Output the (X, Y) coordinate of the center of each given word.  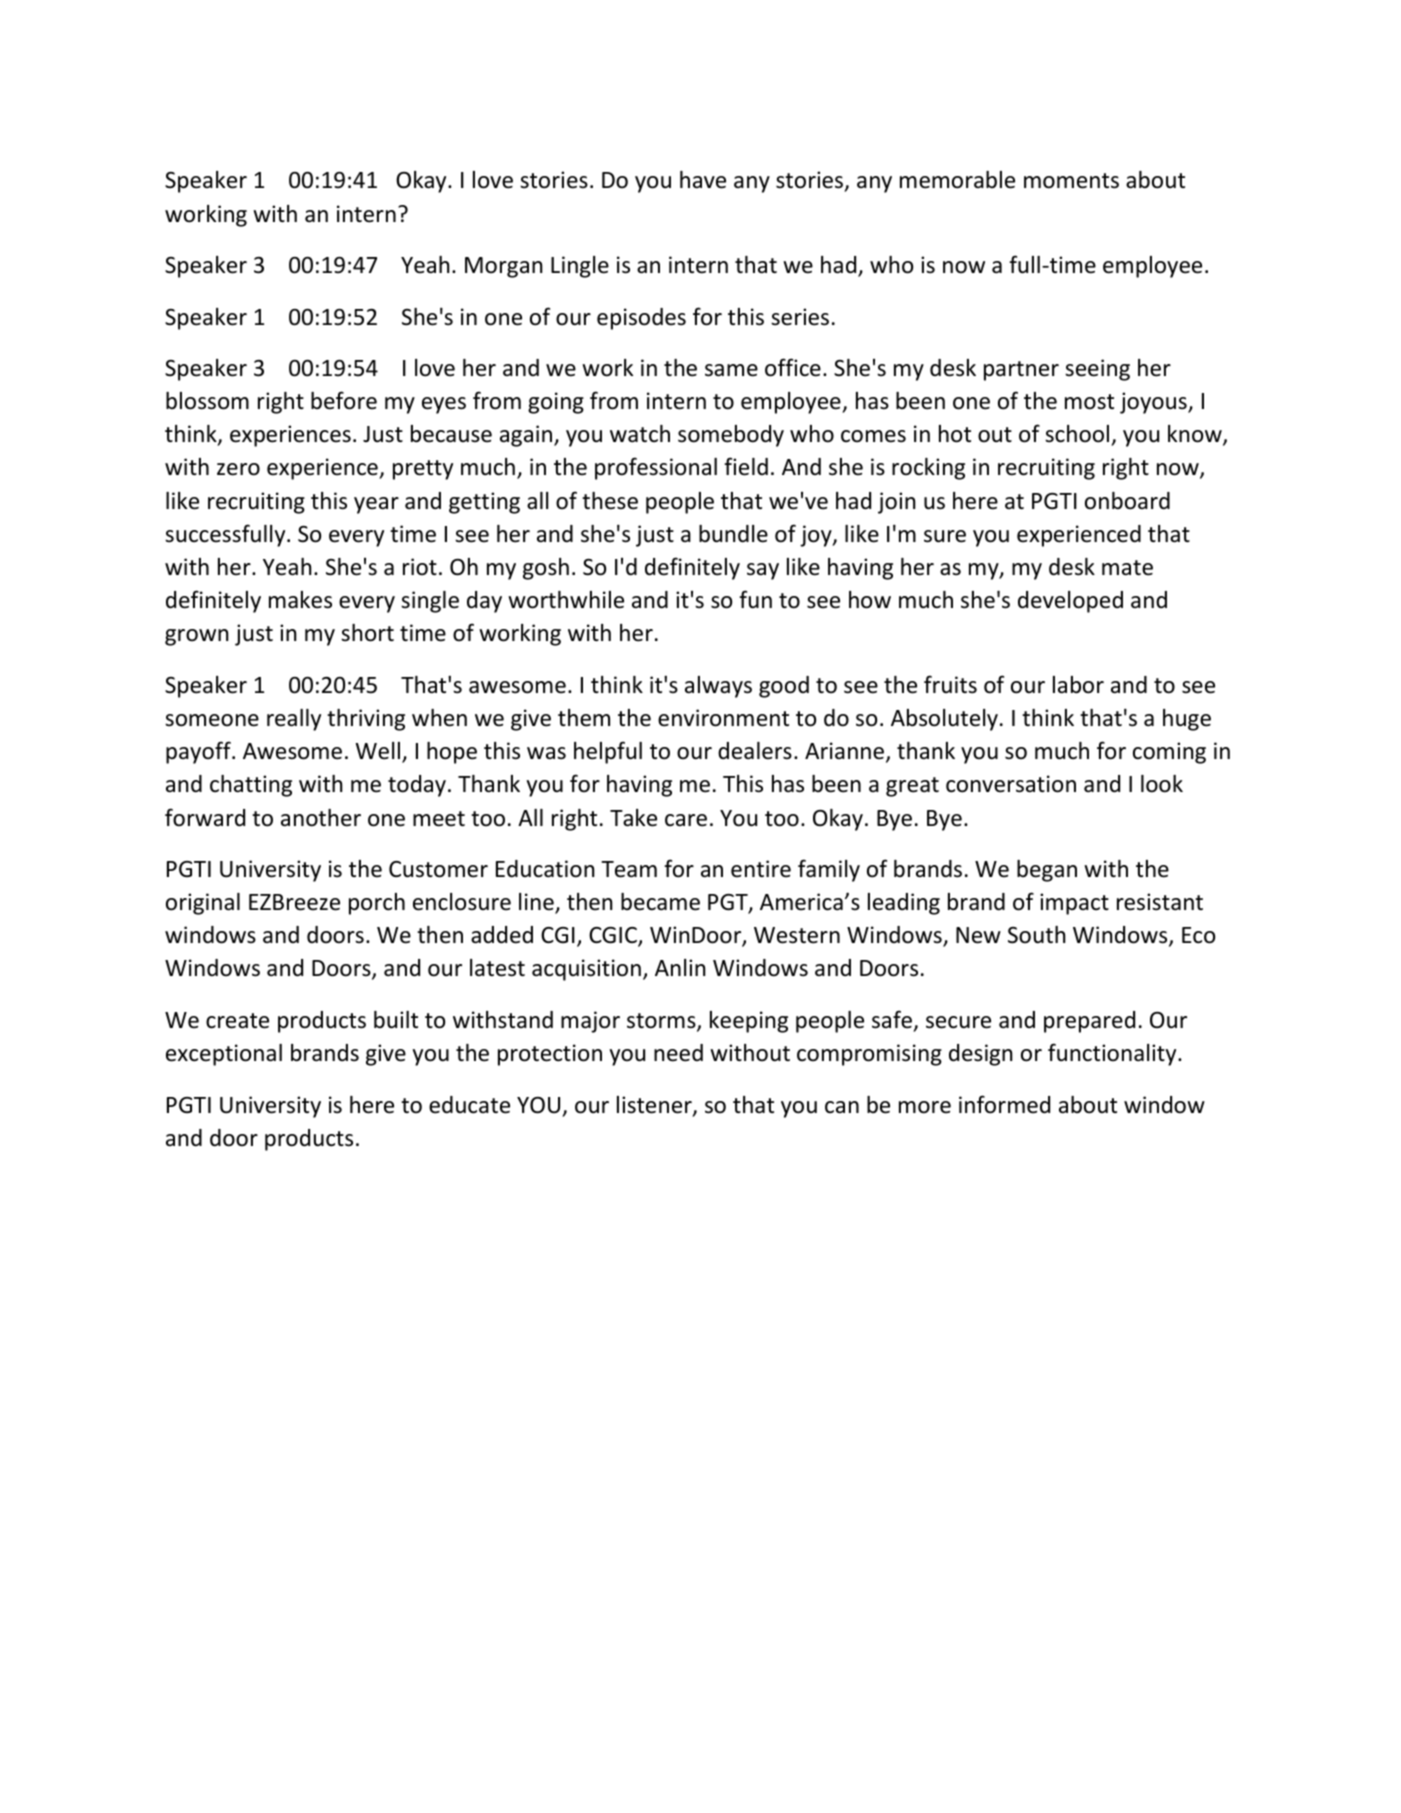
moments (1071, 181)
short (367, 633)
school (1078, 435)
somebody (731, 436)
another (321, 818)
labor (1078, 685)
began (1047, 871)
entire (761, 869)
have (703, 180)
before (344, 400)
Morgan (504, 267)
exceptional (224, 1055)
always (718, 687)
